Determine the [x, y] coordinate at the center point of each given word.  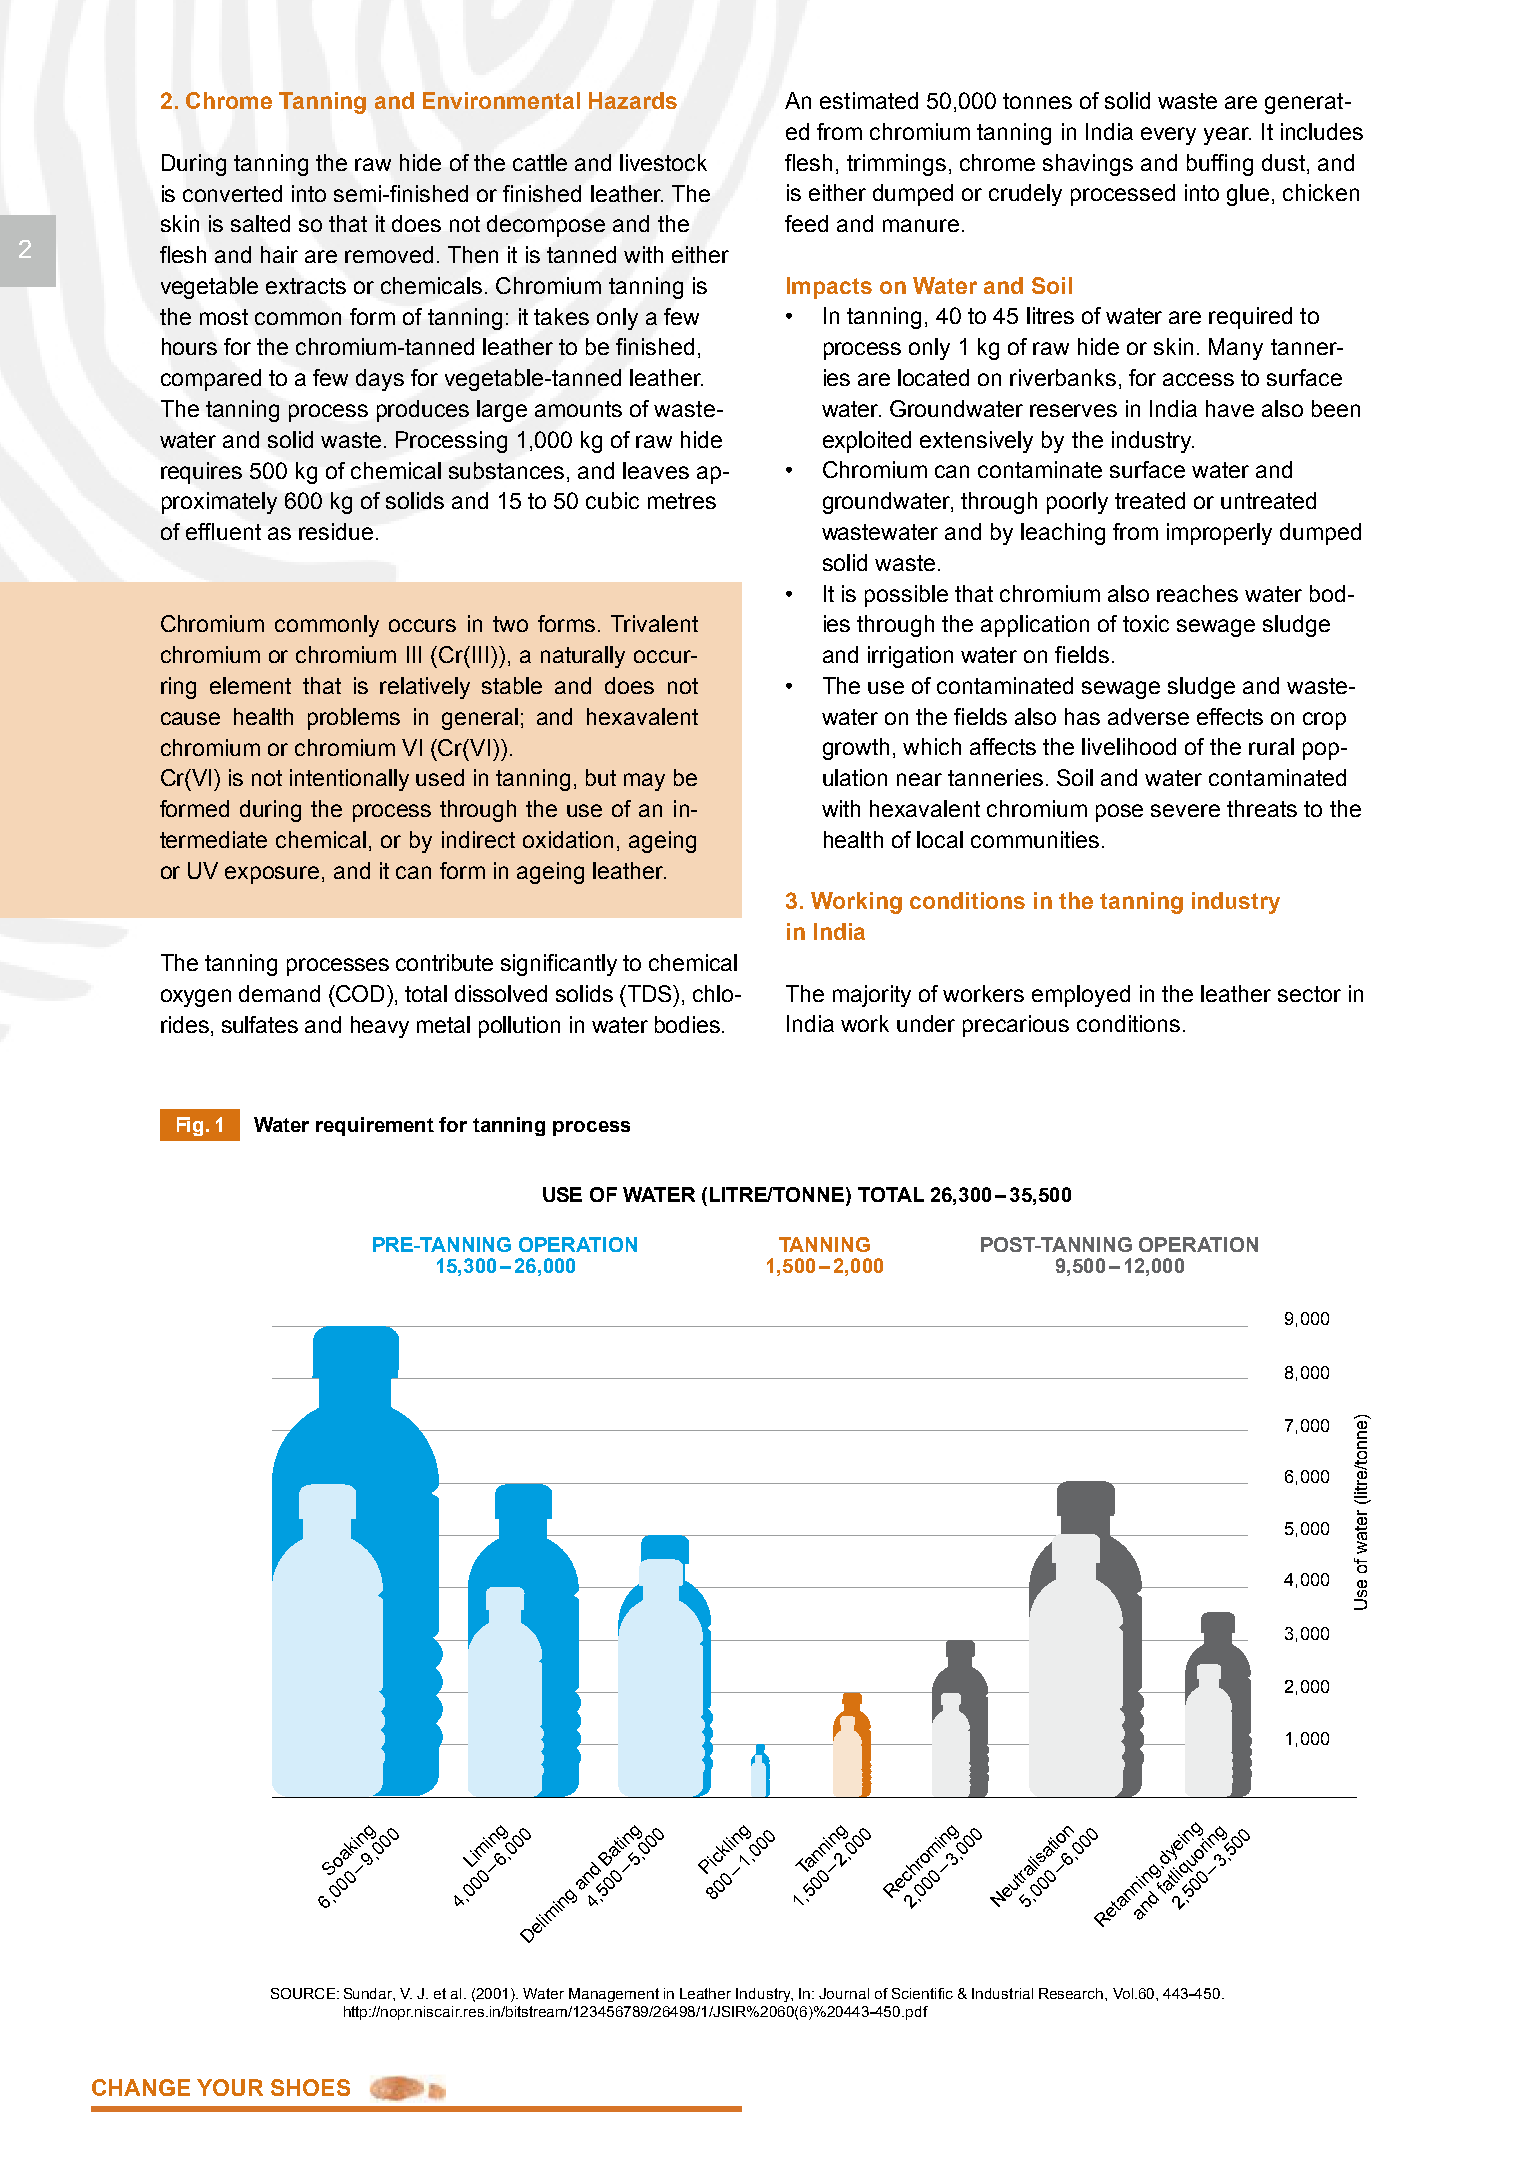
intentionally [349, 780]
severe [1185, 810]
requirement [375, 1126]
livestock [663, 162]
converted [232, 193]
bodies [687, 1024]
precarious [1016, 1026]
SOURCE [304, 1993]
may [644, 782]
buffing [1220, 165]
